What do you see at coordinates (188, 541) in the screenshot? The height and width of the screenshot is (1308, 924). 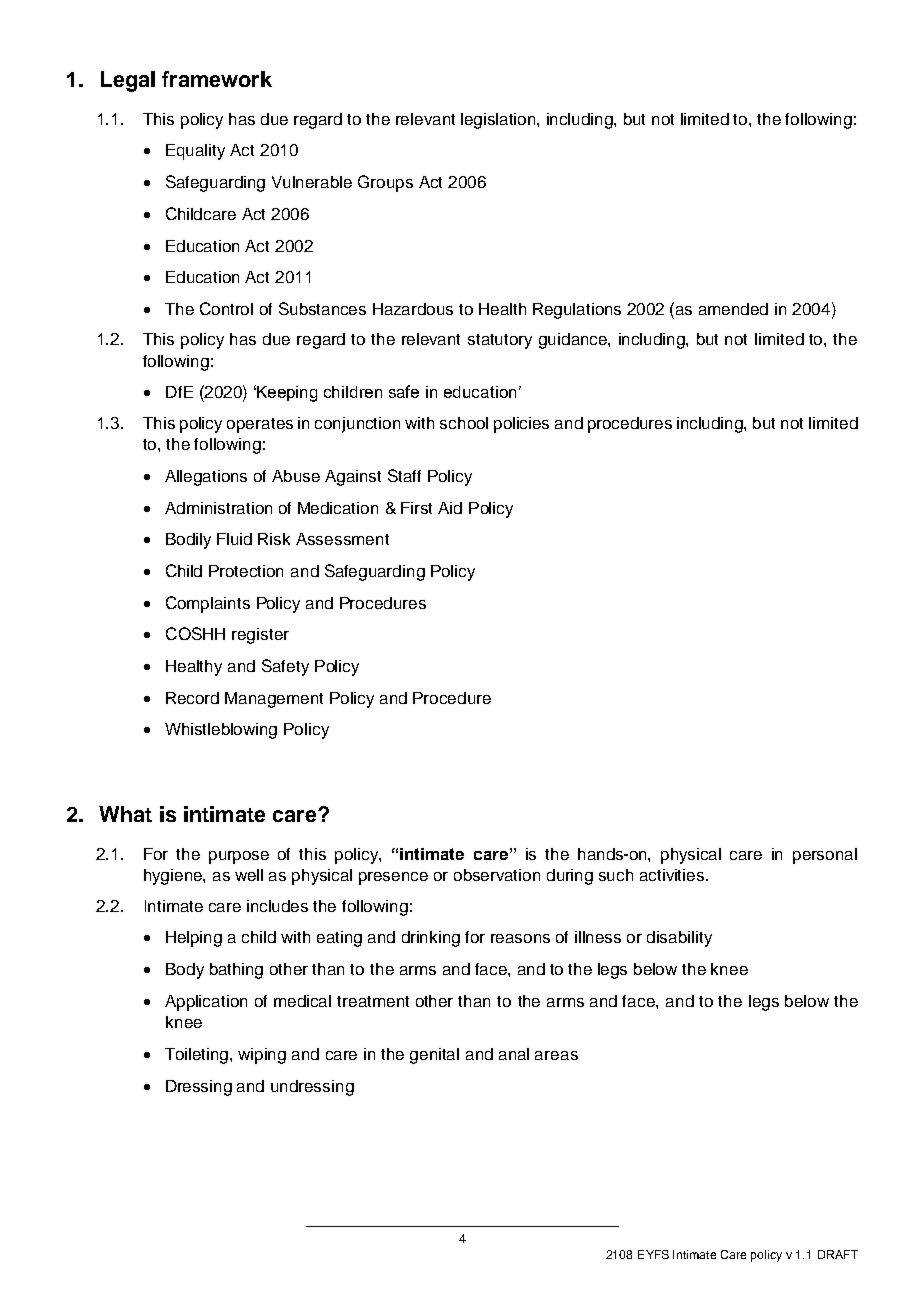 I see `Bodily` at bounding box center [188, 541].
